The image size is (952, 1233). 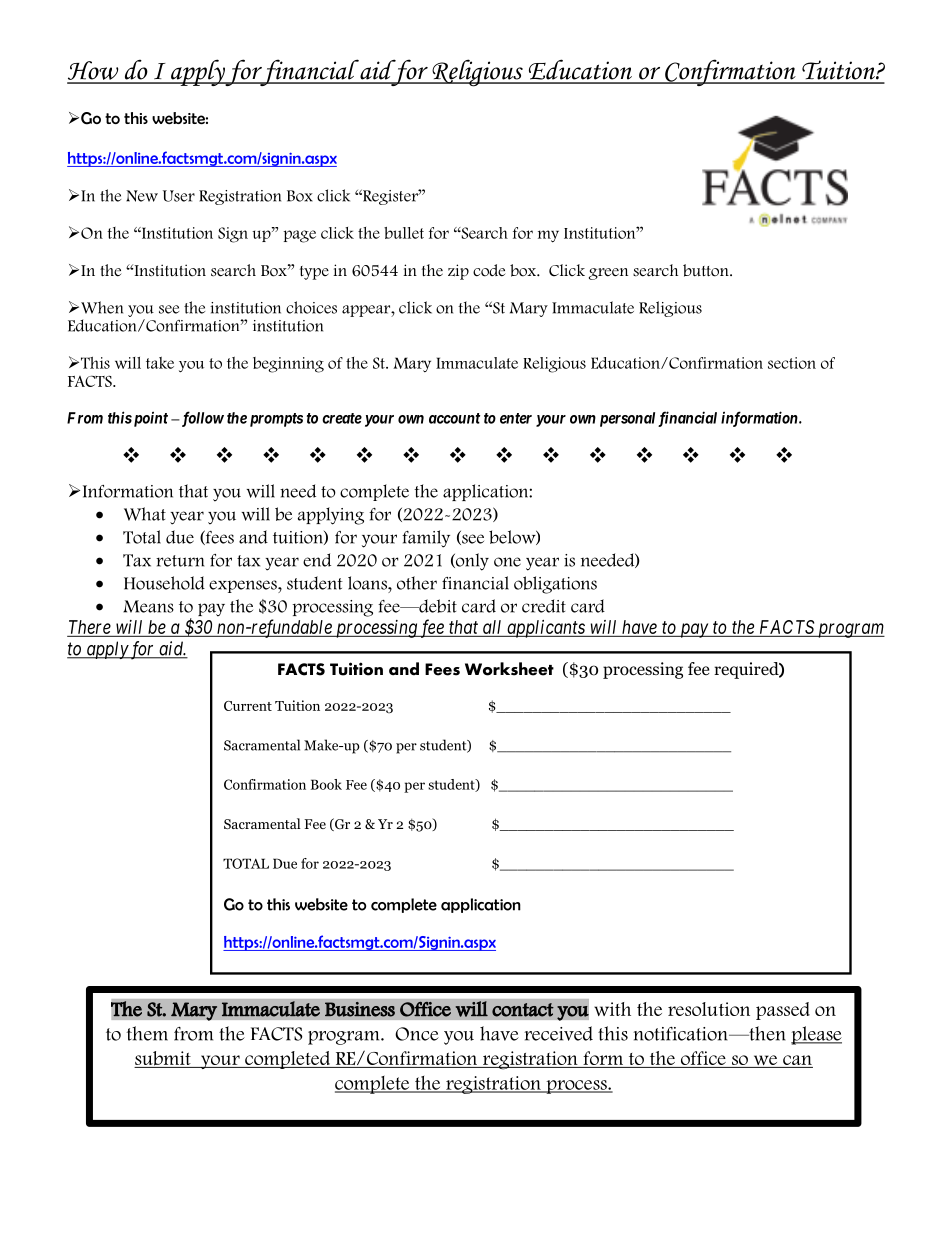 What do you see at coordinates (709, 1009) in the document?
I see `resolution` at bounding box center [709, 1009].
